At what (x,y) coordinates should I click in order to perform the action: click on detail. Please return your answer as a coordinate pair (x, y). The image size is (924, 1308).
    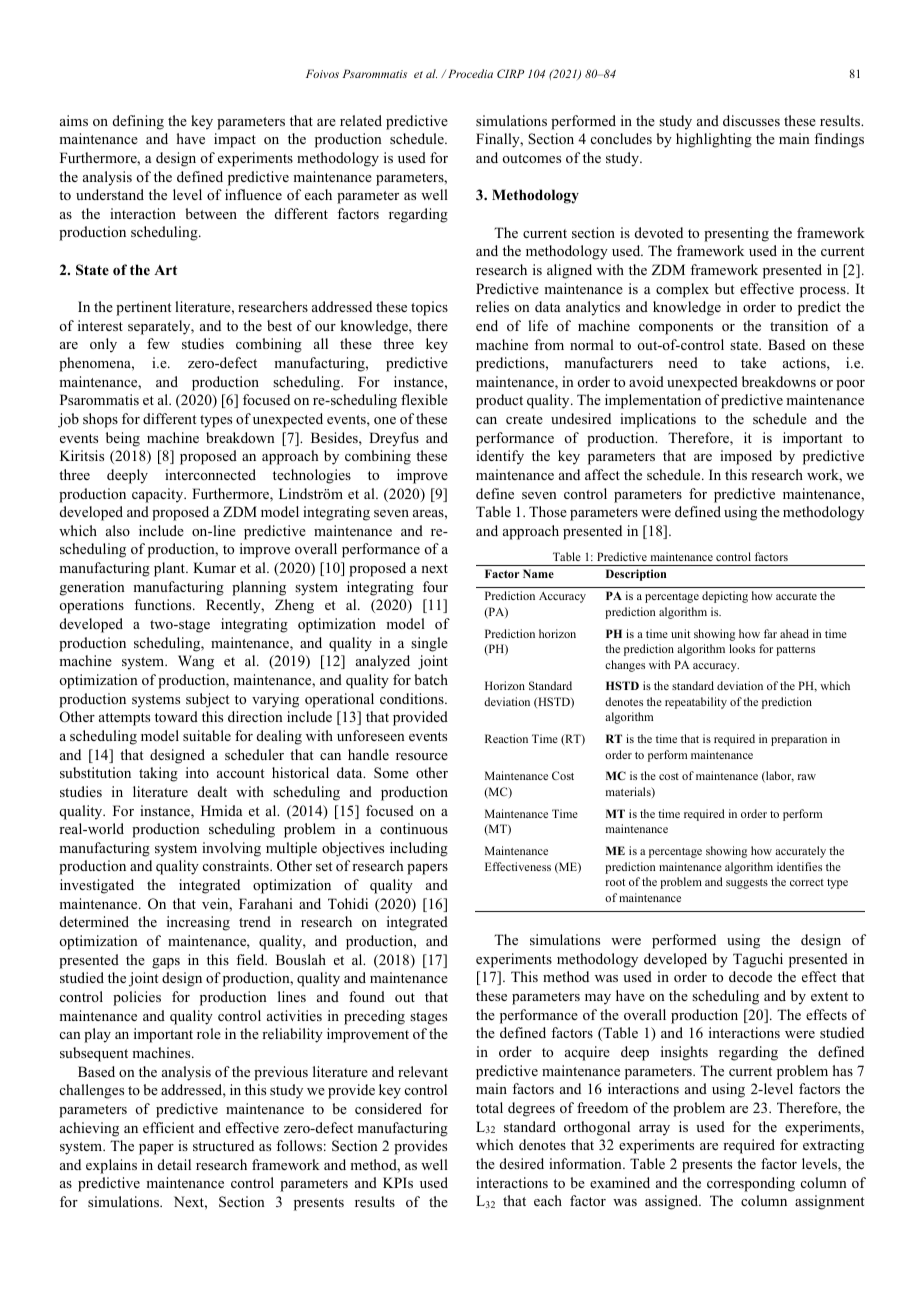
    Looking at the image, I should click on (174, 1164).
